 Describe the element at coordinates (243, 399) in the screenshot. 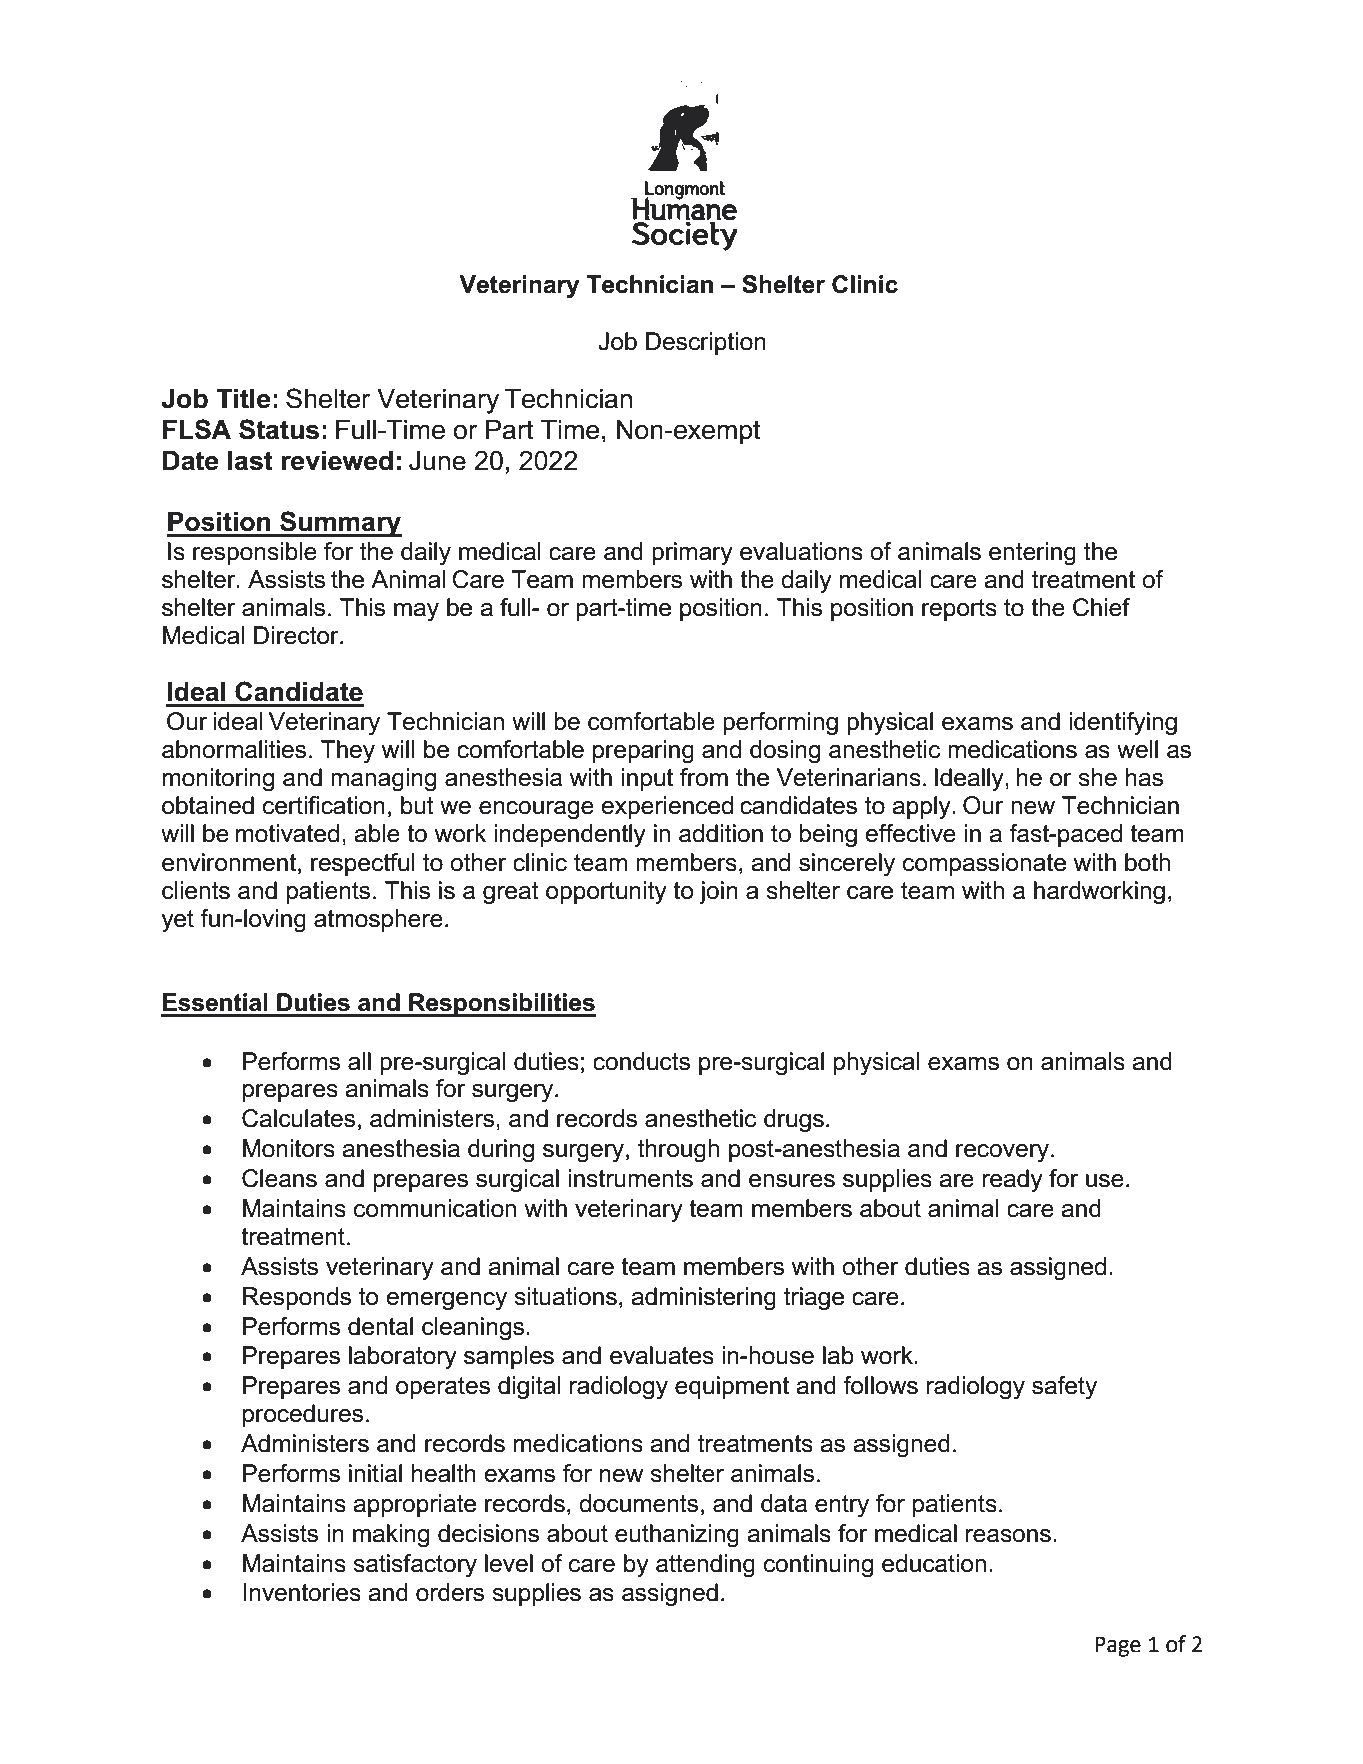

I see `Title` at that location.
